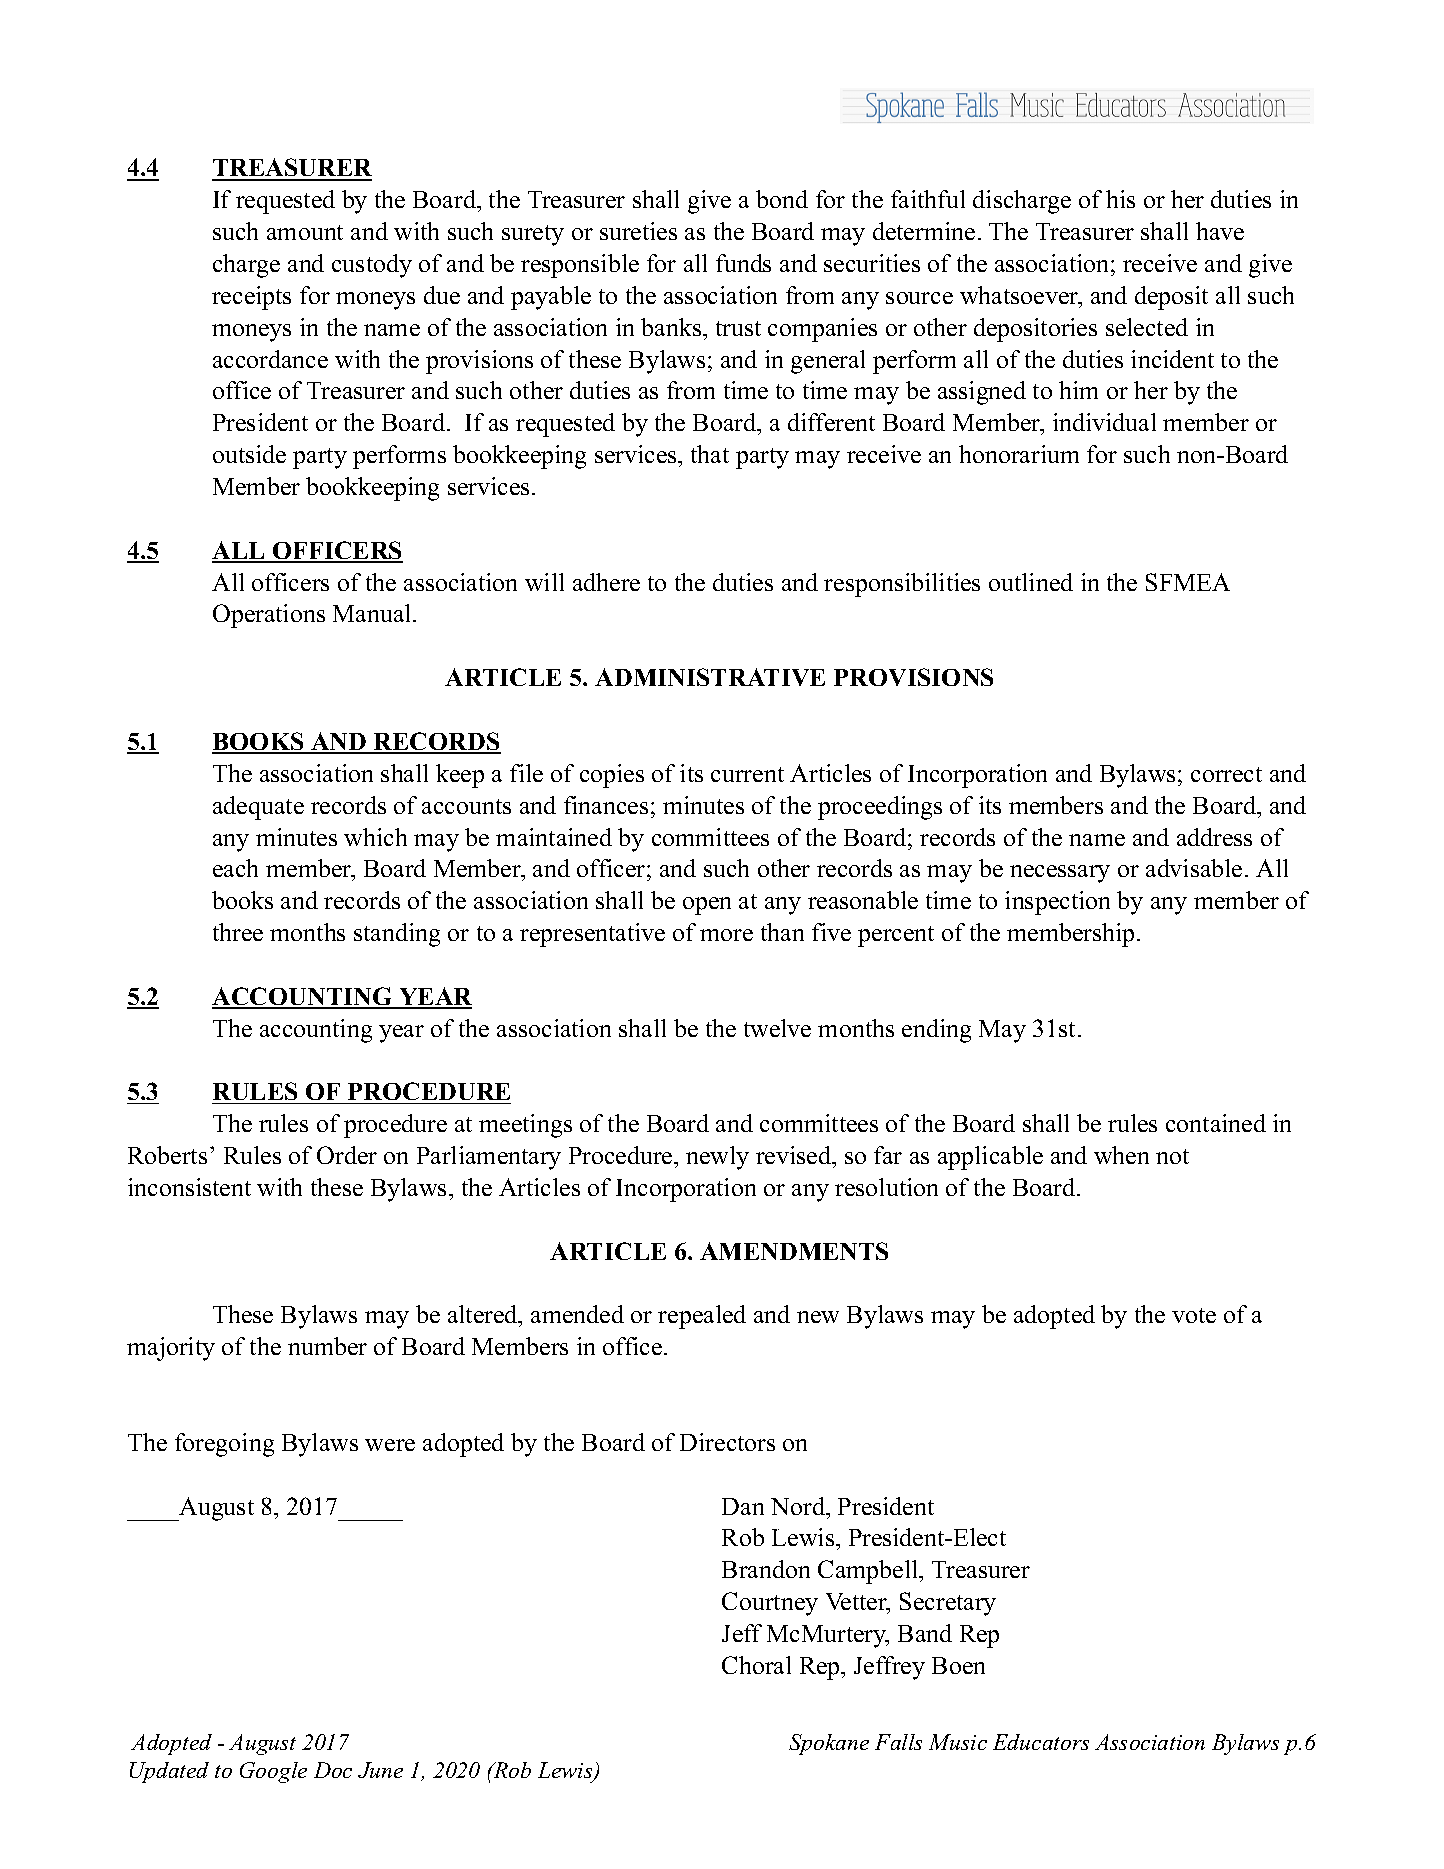 This screenshot has height=1869, width=1444. What do you see at coordinates (305, 232) in the screenshot?
I see `amount` at bounding box center [305, 232].
